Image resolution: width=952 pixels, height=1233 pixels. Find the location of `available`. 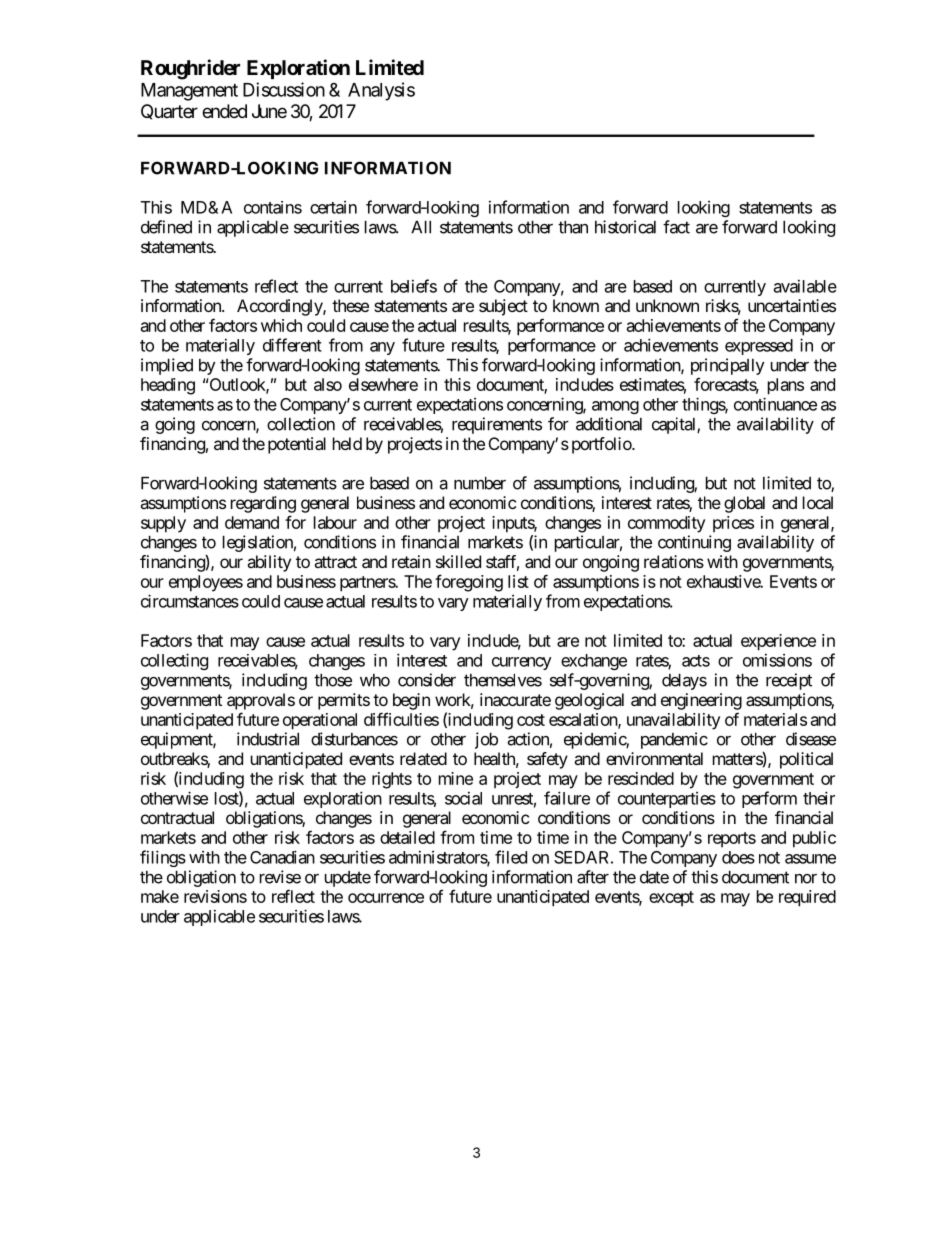

available is located at coordinates (805, 286).
